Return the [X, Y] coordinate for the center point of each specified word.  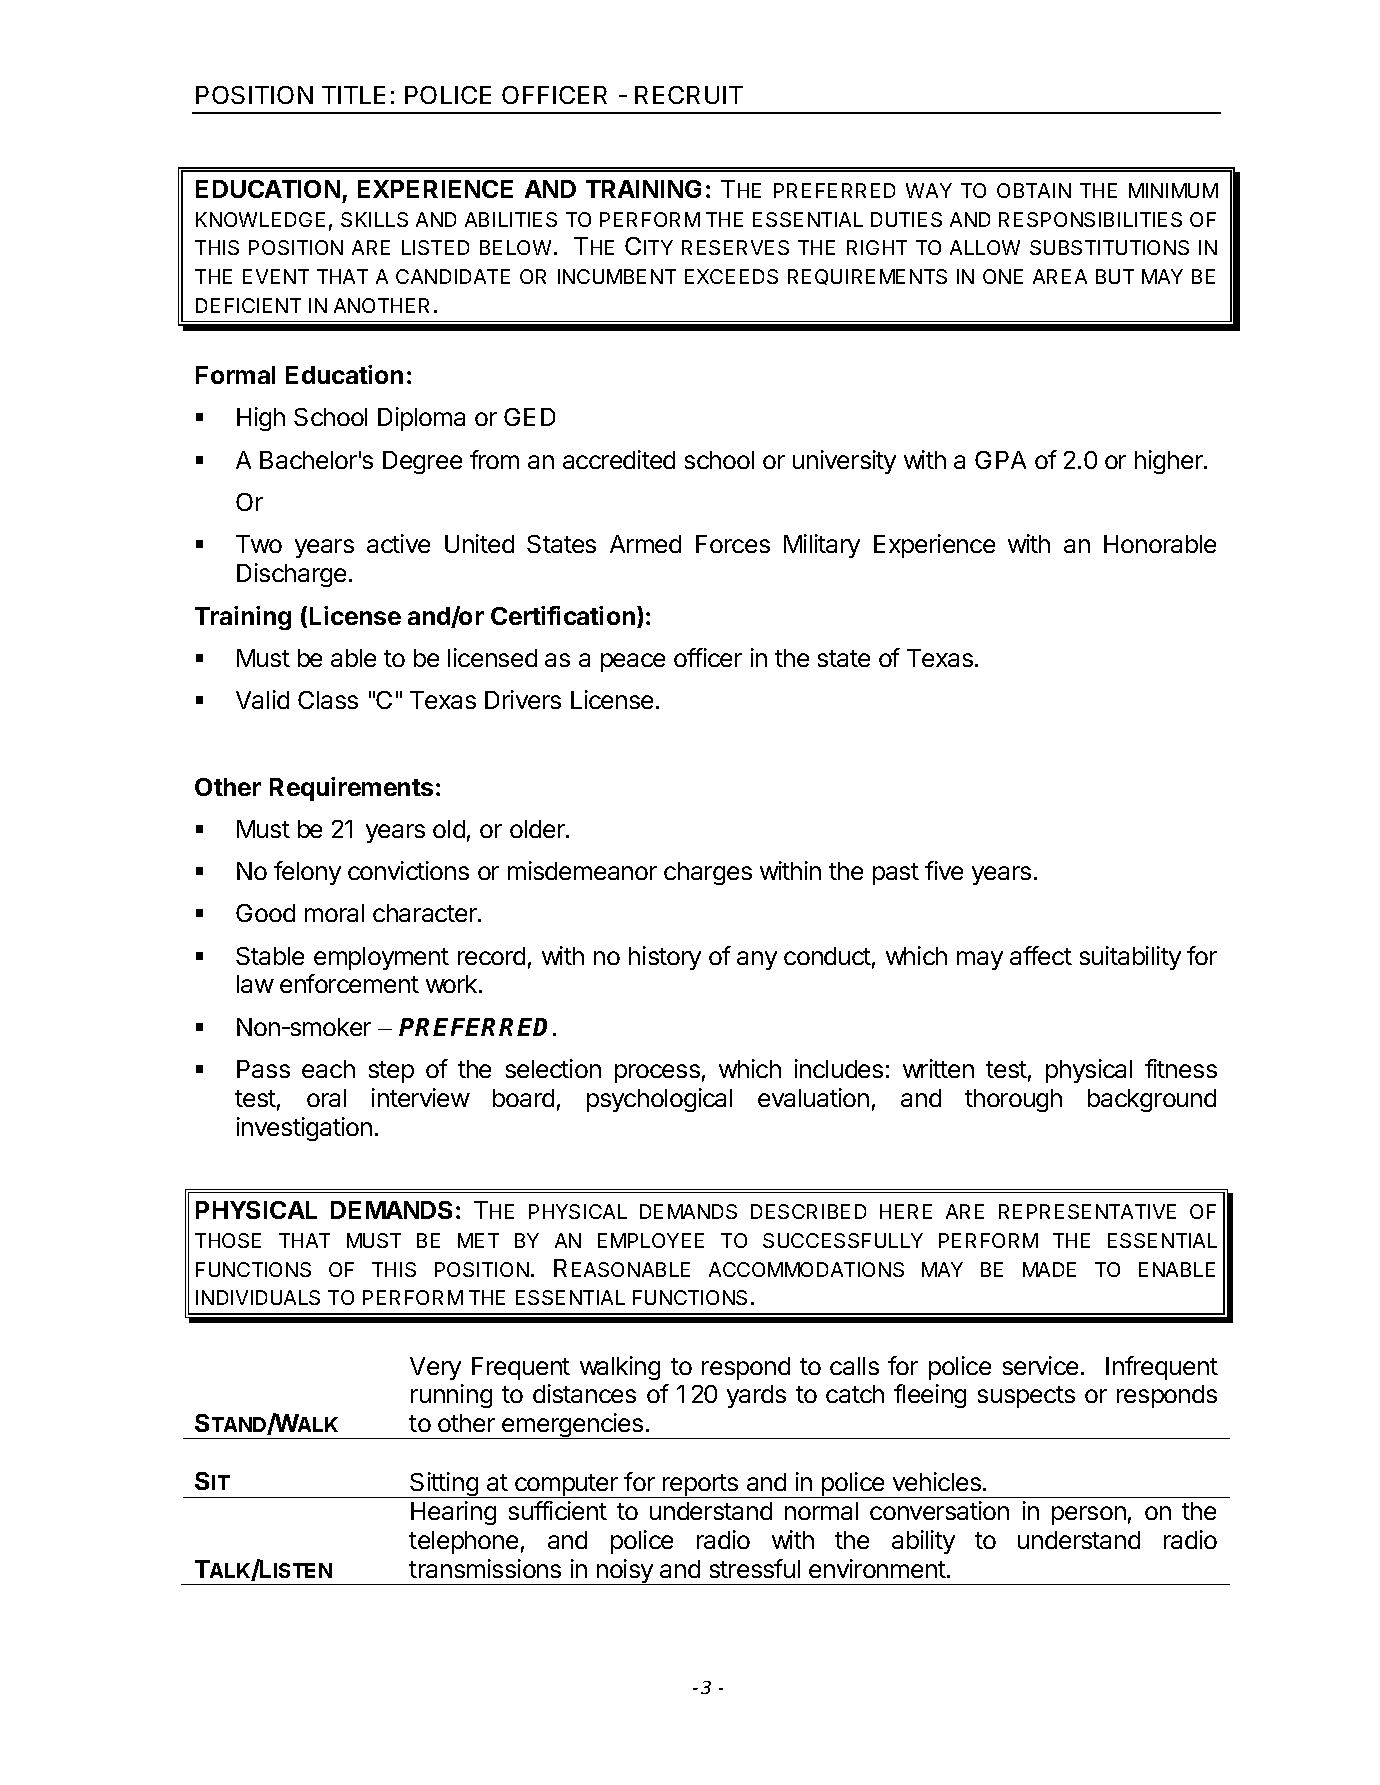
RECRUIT [689, 95]
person [1089, 1515]
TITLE [353, 95]
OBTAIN [1034, 190]
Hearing [453, 1513]
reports [701, 1486]
